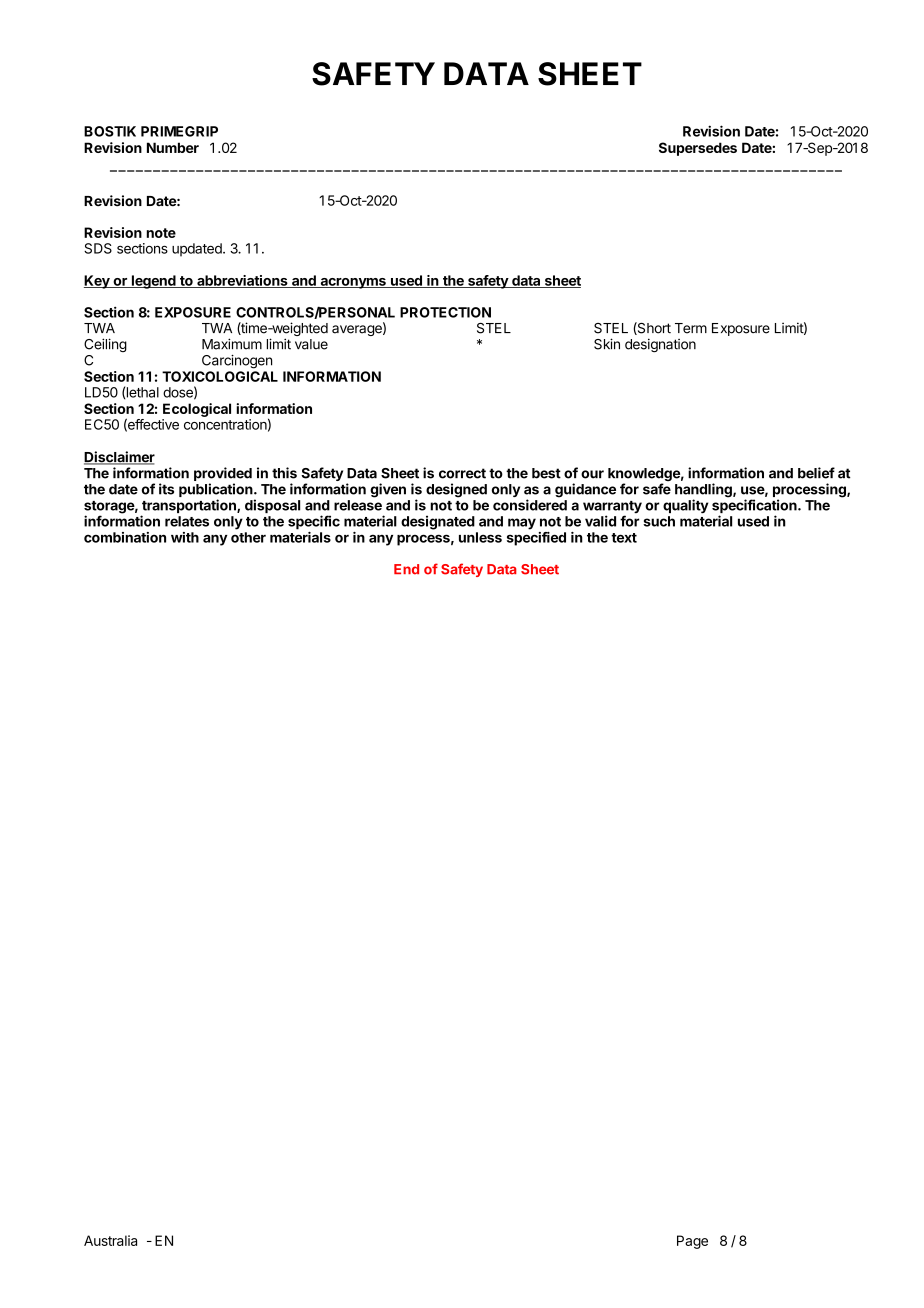 This page has width=924, height=1308. What do you see at coordinates (110, 1240) in the page?
I see `Australia` at bounding box center [110, 1240].
